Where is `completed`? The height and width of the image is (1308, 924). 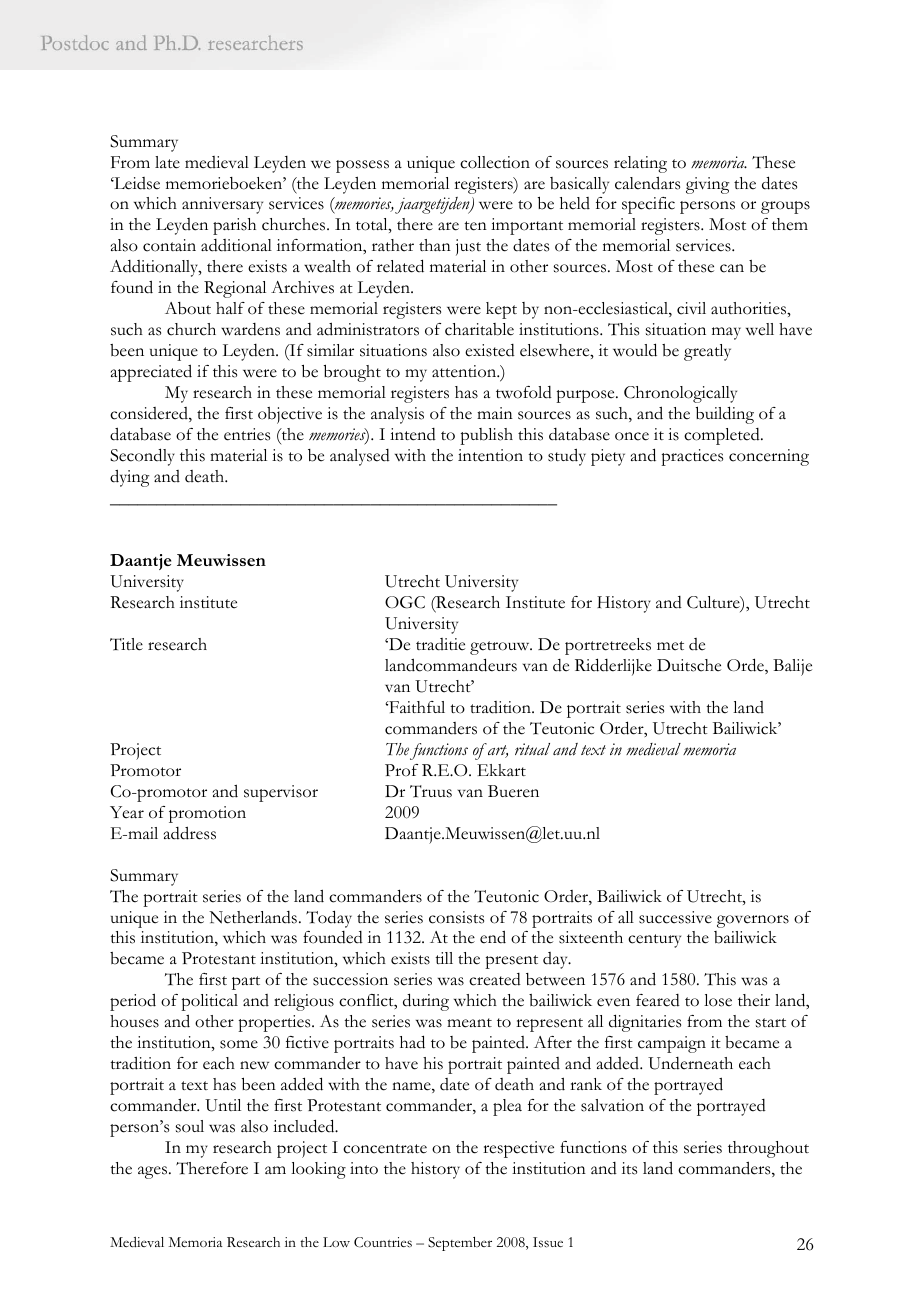 completed is located at coordinates (723, 436).
